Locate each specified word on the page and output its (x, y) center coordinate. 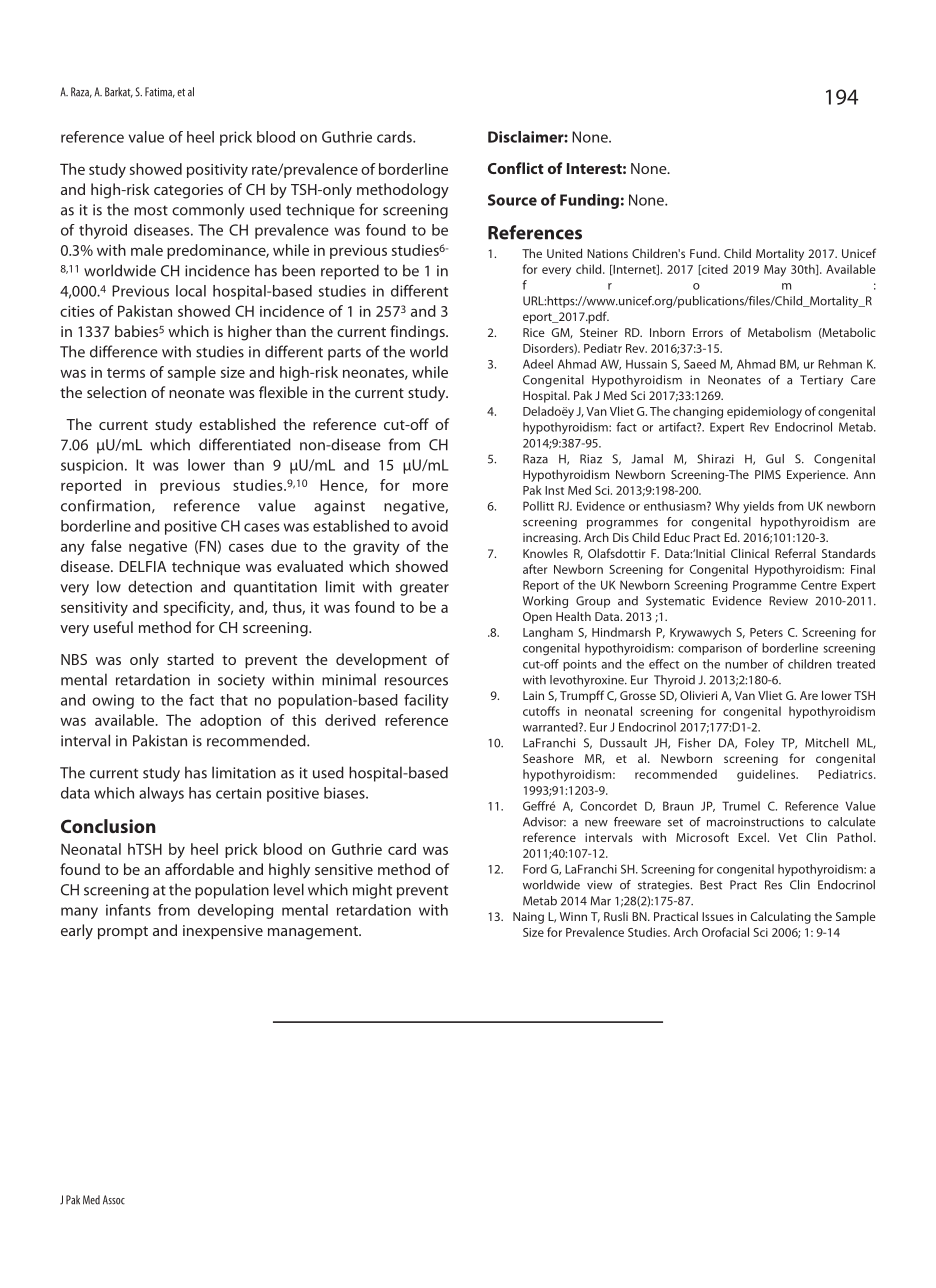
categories (188, 191)
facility (426, 701)
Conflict (516, 168)
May (775, 271)
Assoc (114, 1200)
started (190, 659)
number (746, 664)
